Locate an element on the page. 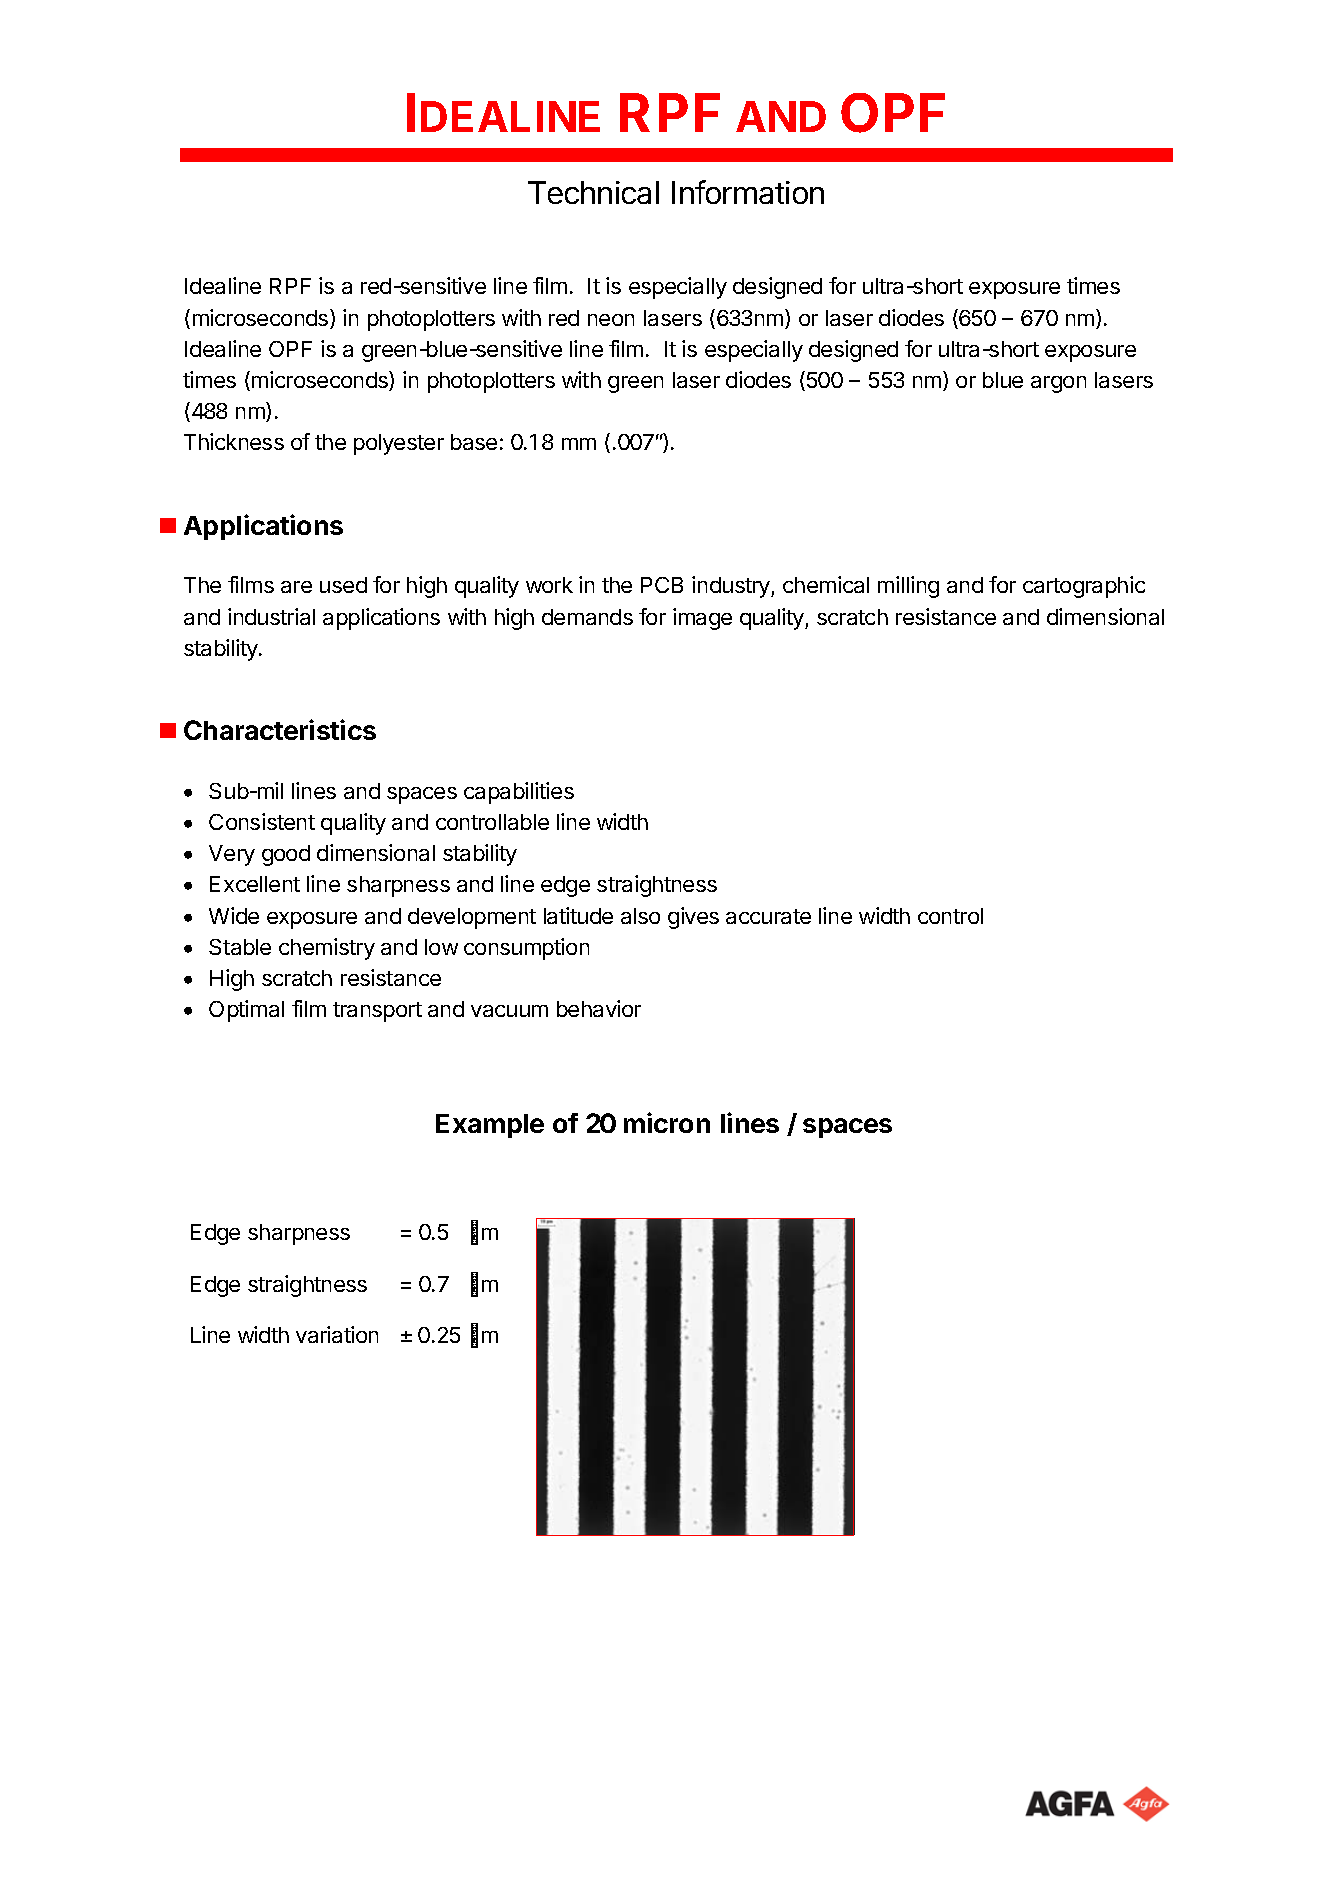 The width and height of the image is (1328, 1879). micron is located at coordinates (667, 1122).
